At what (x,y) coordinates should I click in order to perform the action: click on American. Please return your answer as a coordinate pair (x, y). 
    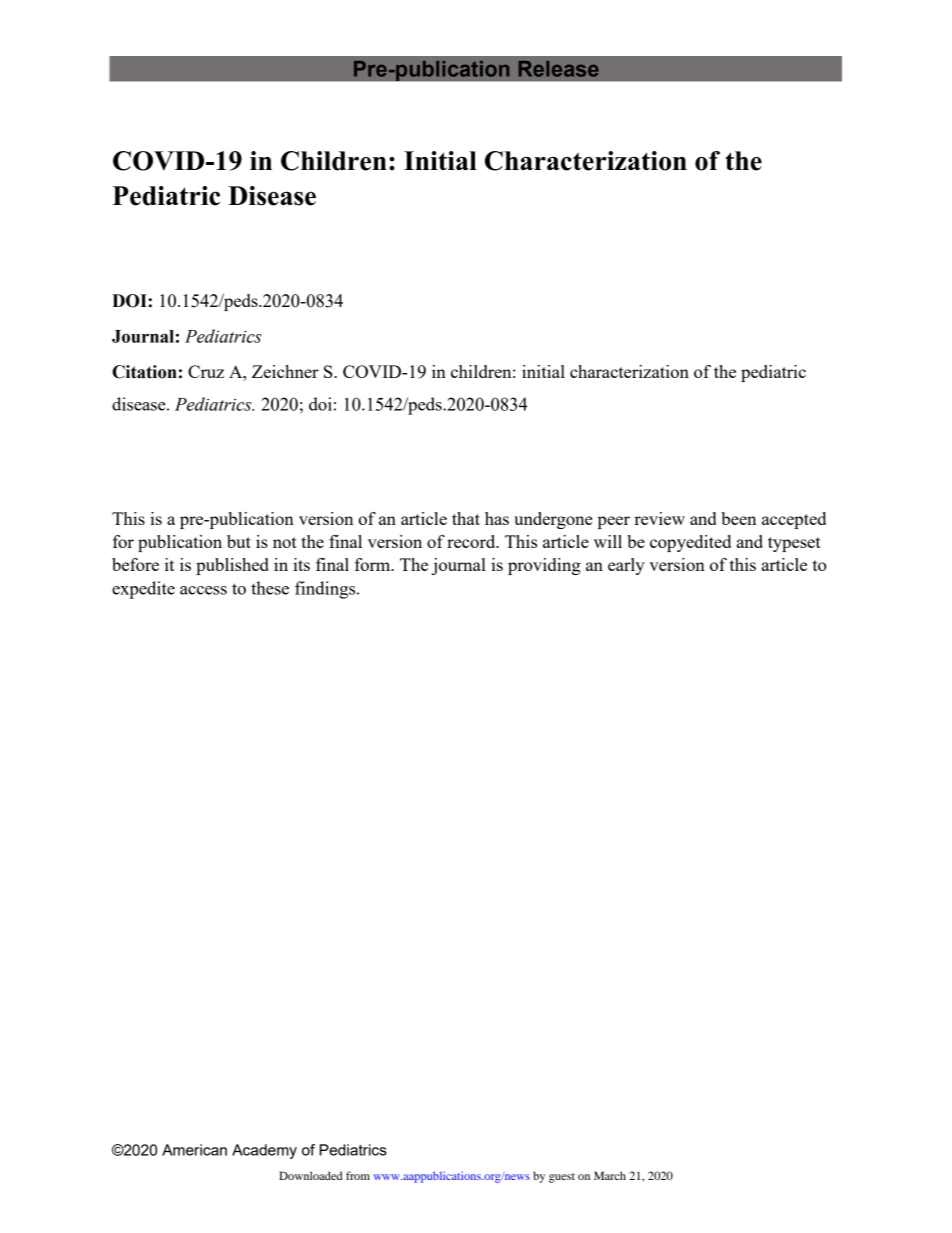
    Looking at the image, I should click on (194, 1150).
